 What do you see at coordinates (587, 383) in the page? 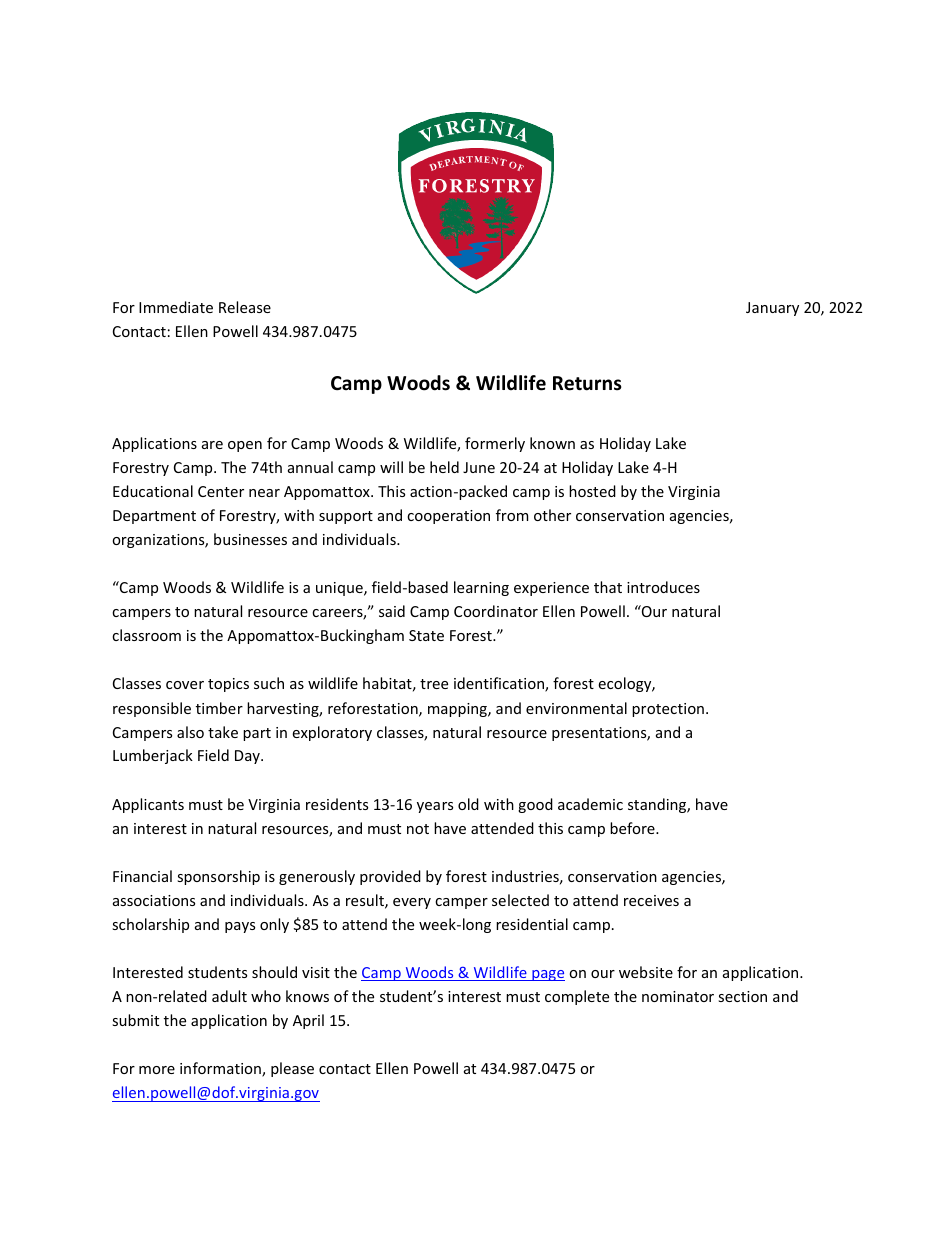
I see `Returns` at bounding box center [587, 383].
